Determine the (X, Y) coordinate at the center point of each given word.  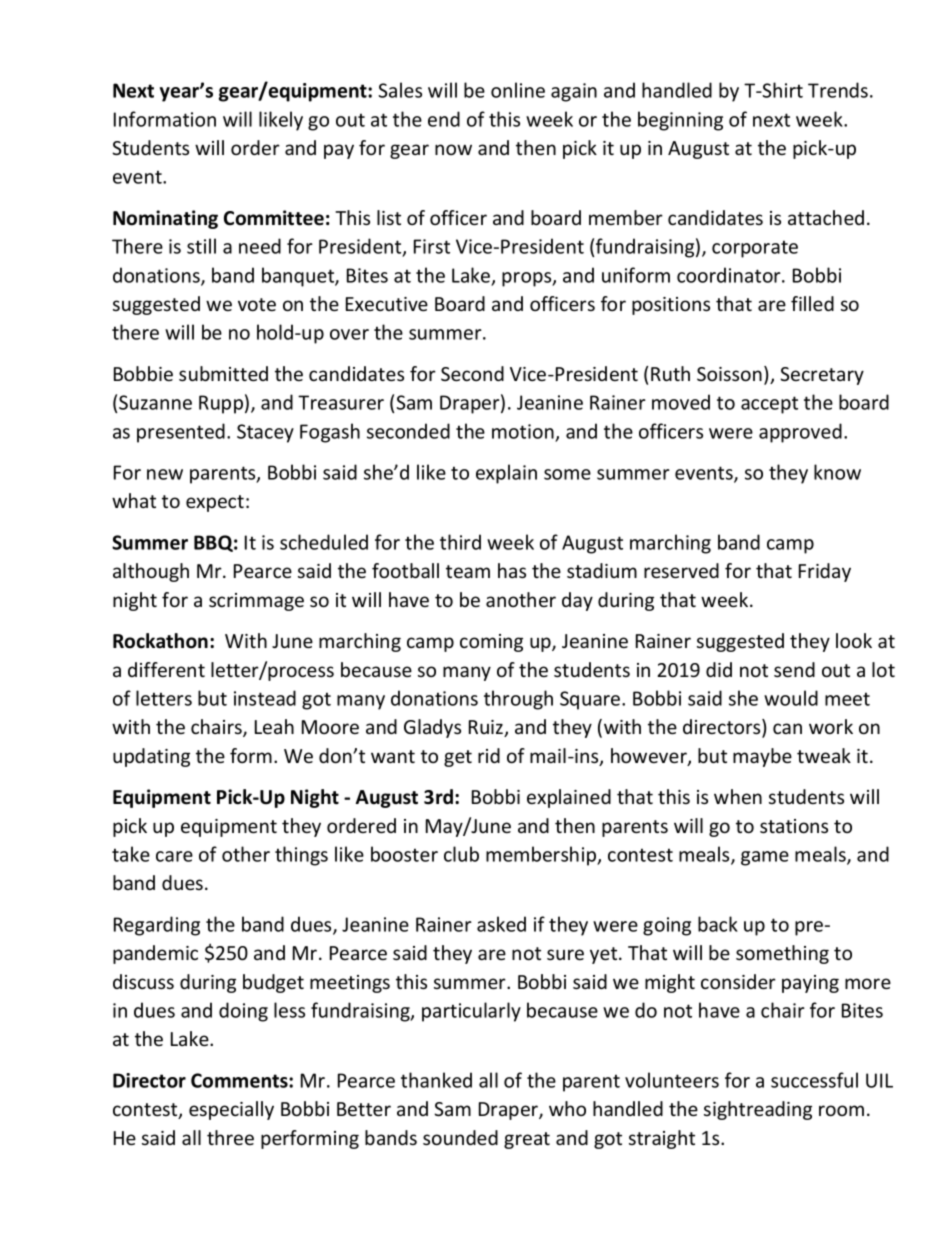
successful (814, 1080)
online (518, 90)
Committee (274, 218)
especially (231, 1110)
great (527, 1140)
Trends (838, 90)
